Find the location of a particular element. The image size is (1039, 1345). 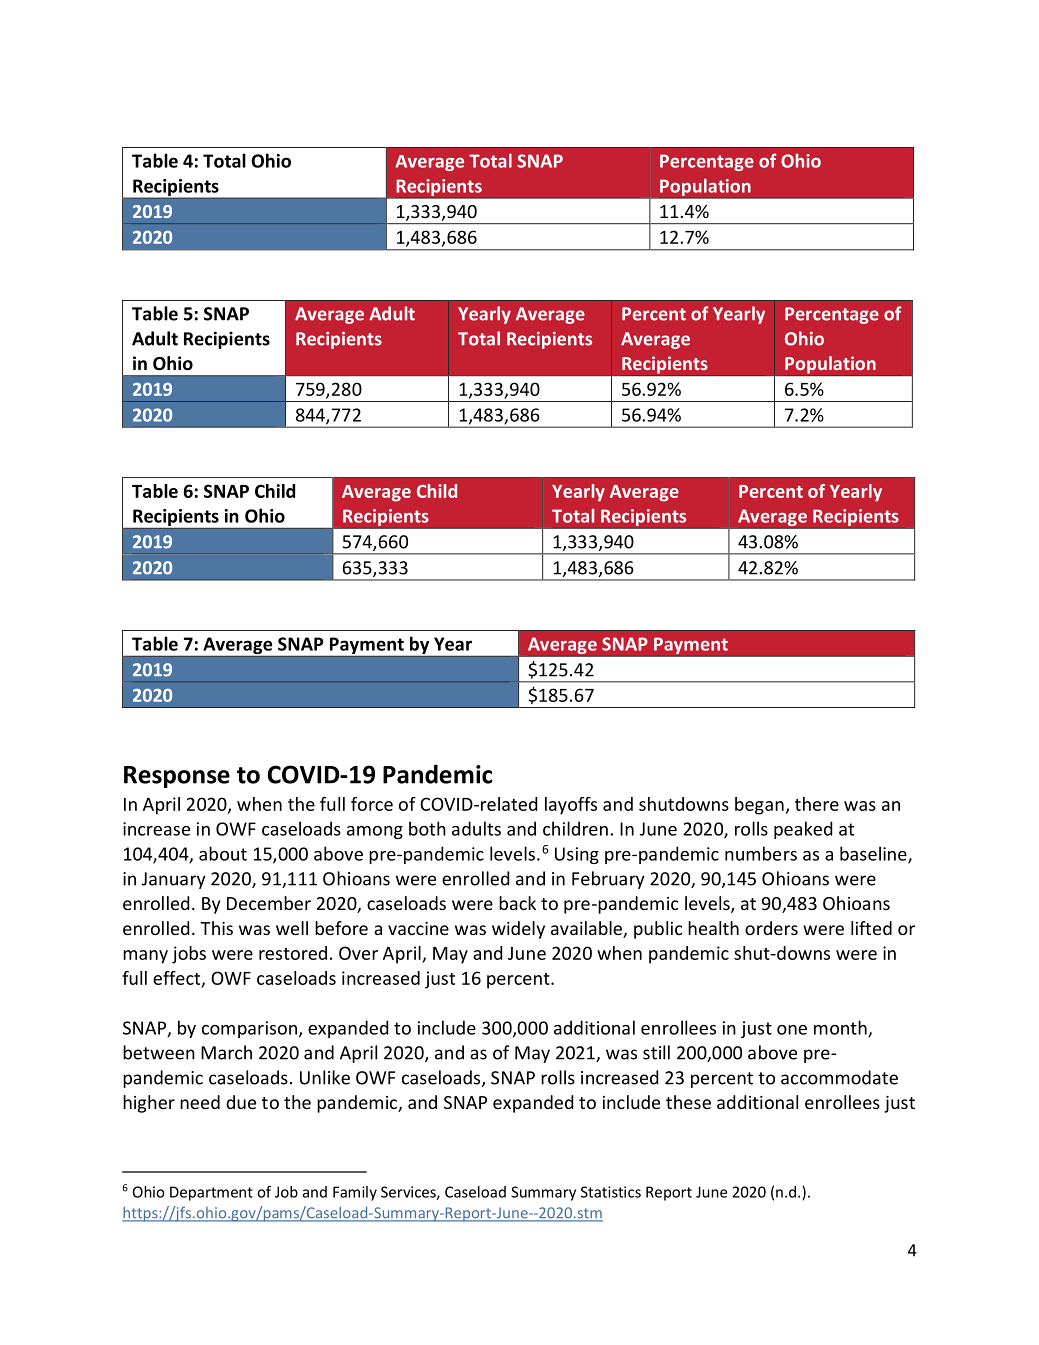

Over is located at coordinates (358, 953).
